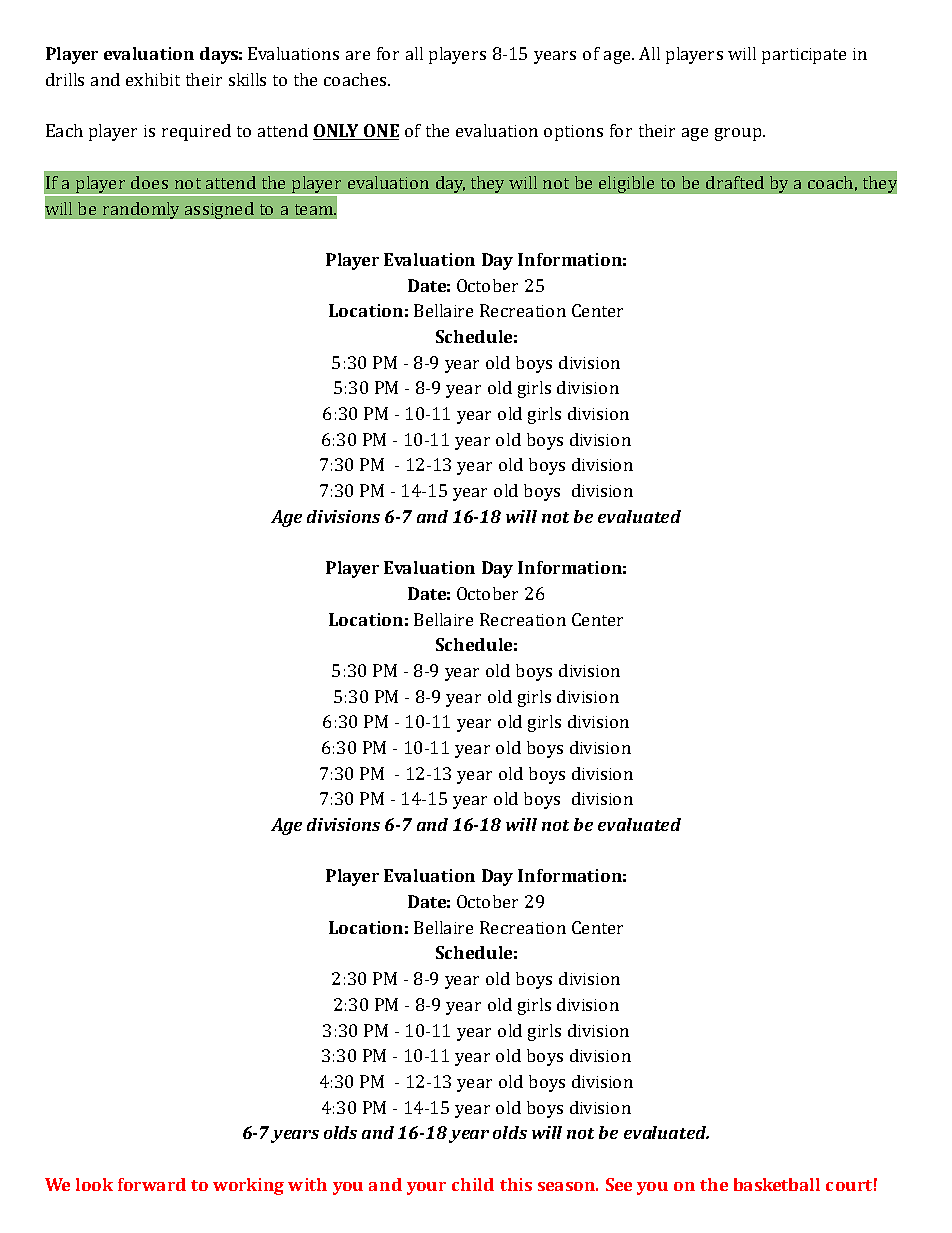  What do you see at coordinates (153, 79) in the screenshot?
I see `exhibit` at bounding box center [153, 79].
